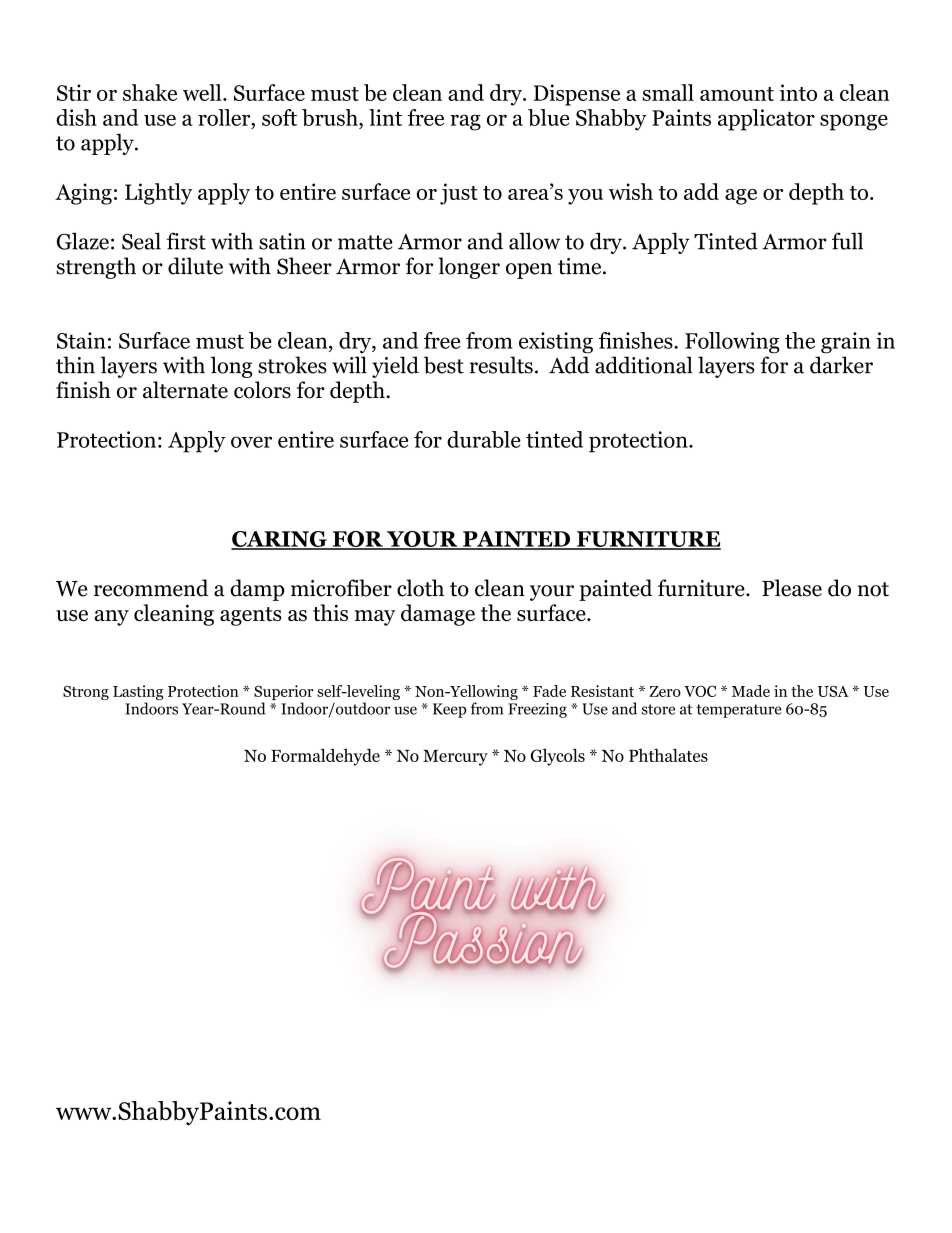 This screenshot has width=952, height=1233. I want to click on temperature, so click(739, 711).
